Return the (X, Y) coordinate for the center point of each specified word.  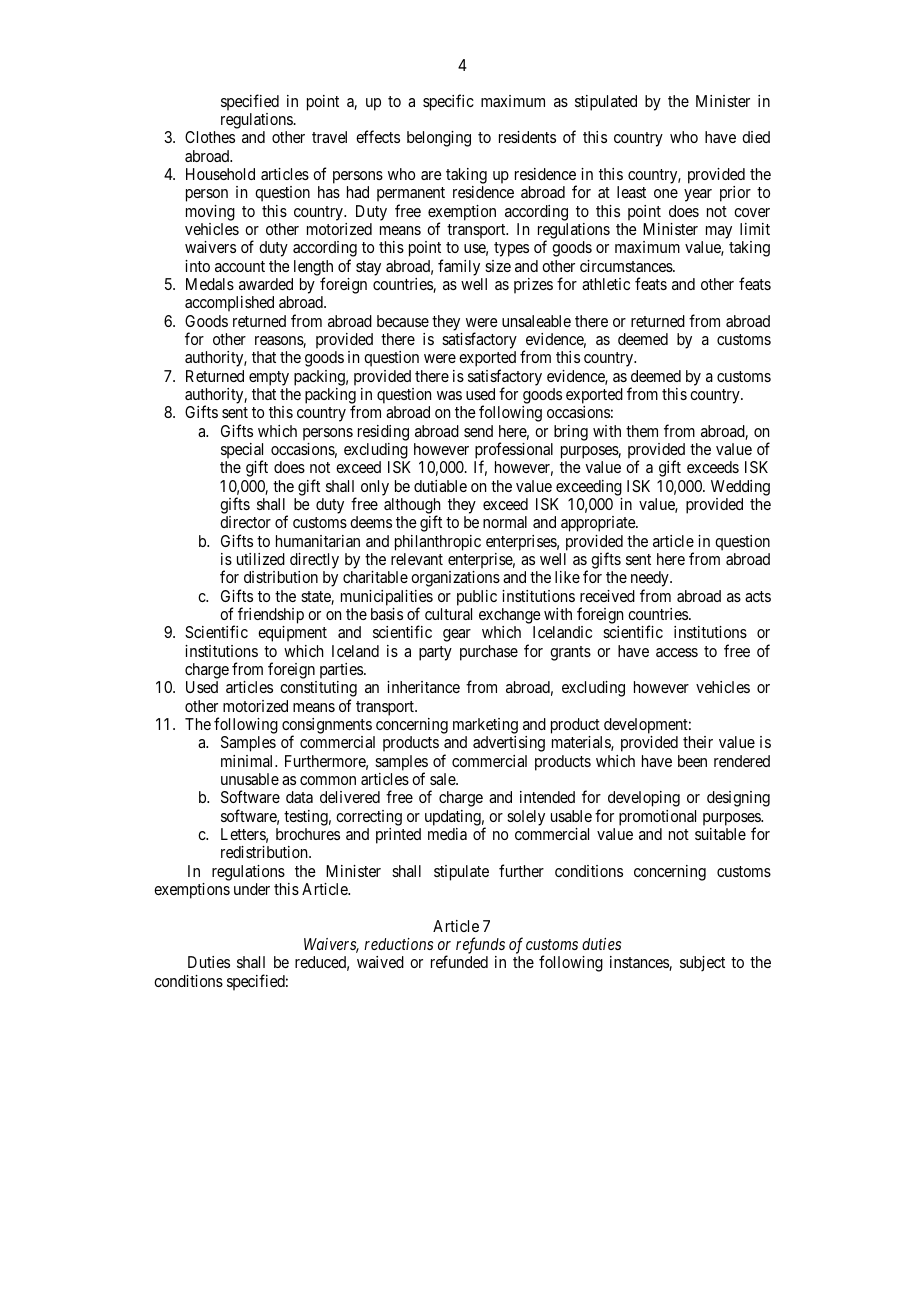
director (245, 522)
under (252, 889)
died (756, 137)
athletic (606, 284)
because (403, 321)
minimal (248, 761)
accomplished (229, 304)
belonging (439, 139)
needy (651, 580)
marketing (485, 726)
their (698, 742)
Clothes (210, 137)
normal (505, 522)
